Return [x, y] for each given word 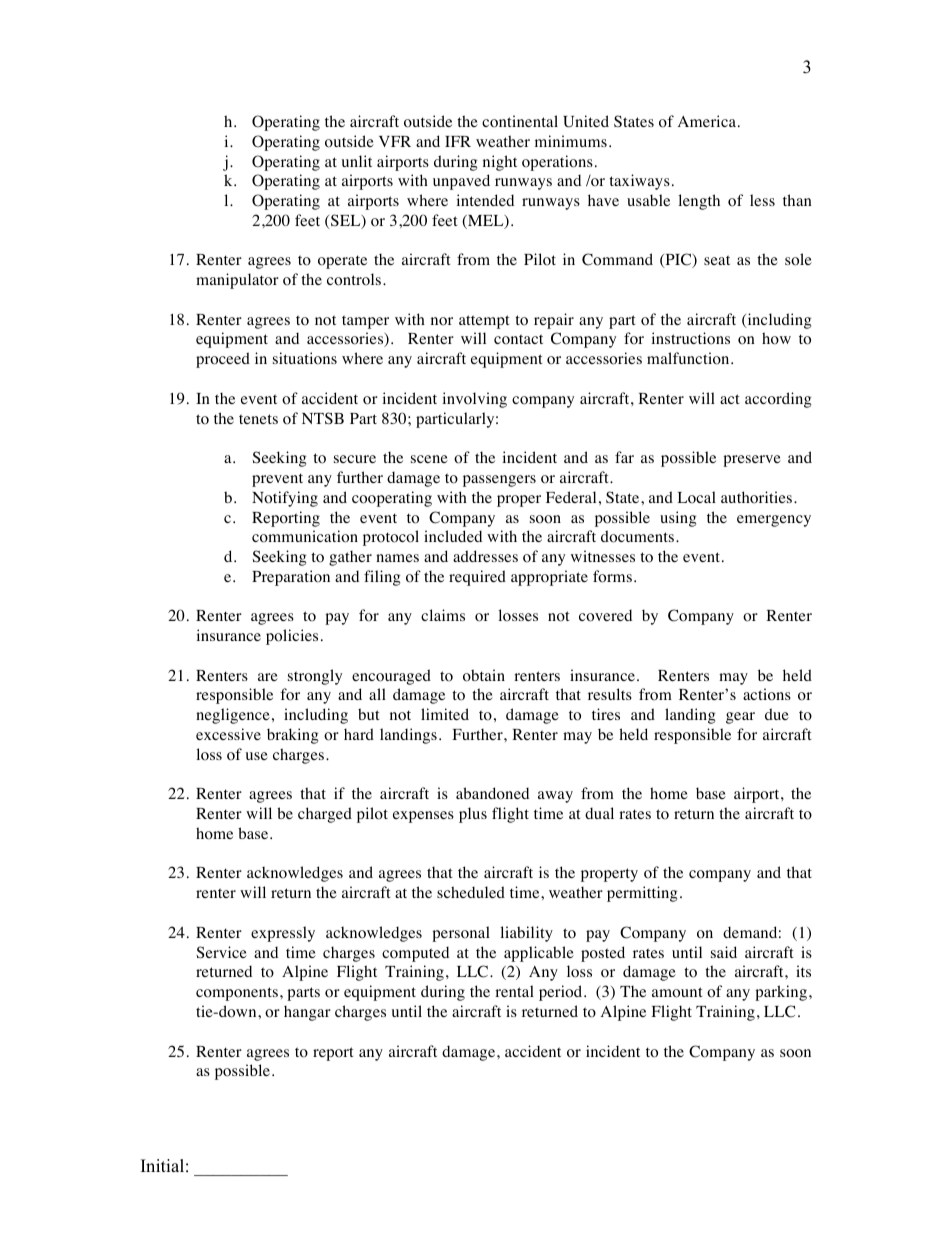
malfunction [689, 358]
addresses [485, 556]
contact [518, 339]
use [257, 756]
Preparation [291, 578]
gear [740, 718]
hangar [307, 1013]
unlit [357, 161]
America [708, 121]
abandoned [492, 793]
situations [305, 358]
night [500, 163]
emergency [774, 521]
